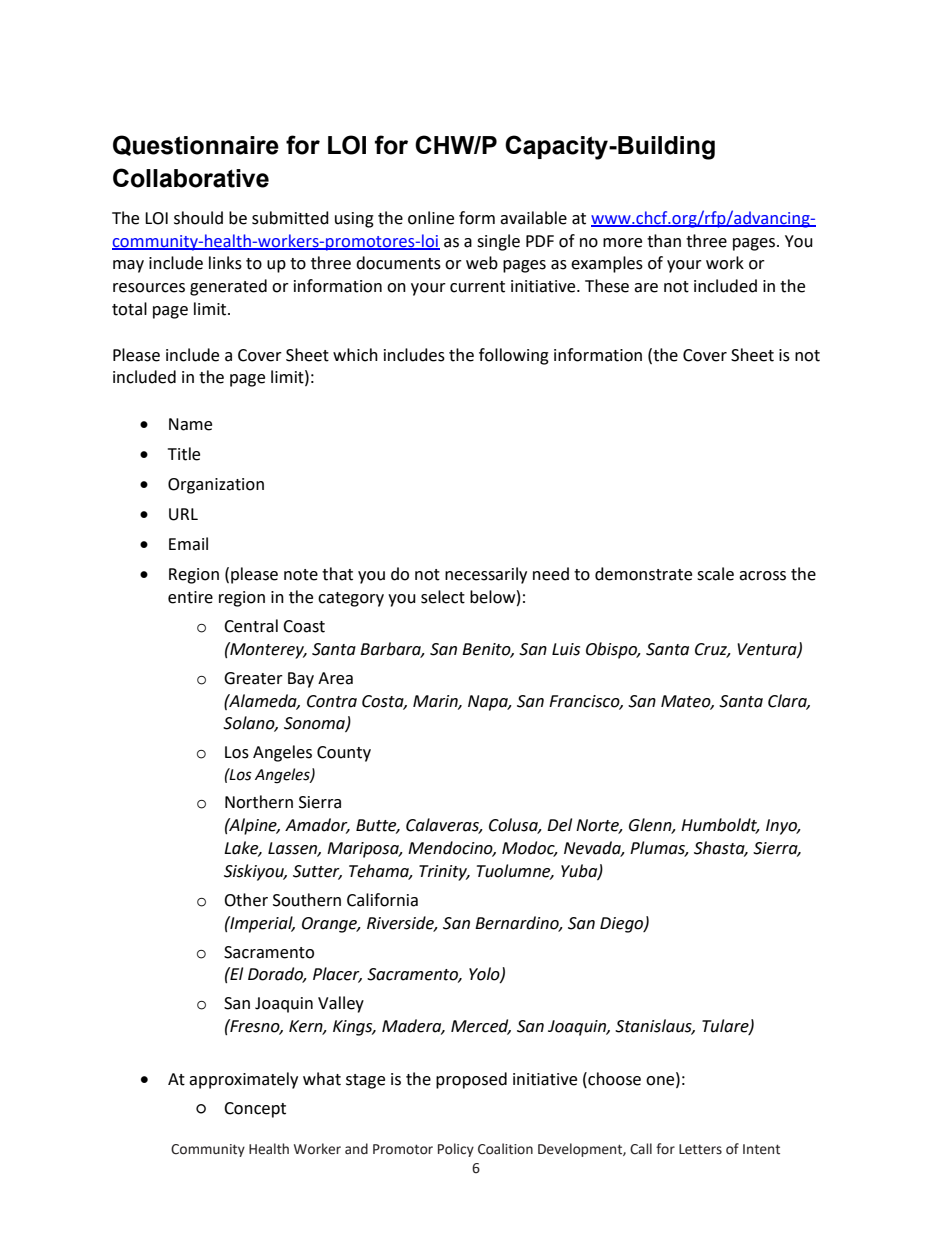  I want to click on Concept, so click(255, 1110).
